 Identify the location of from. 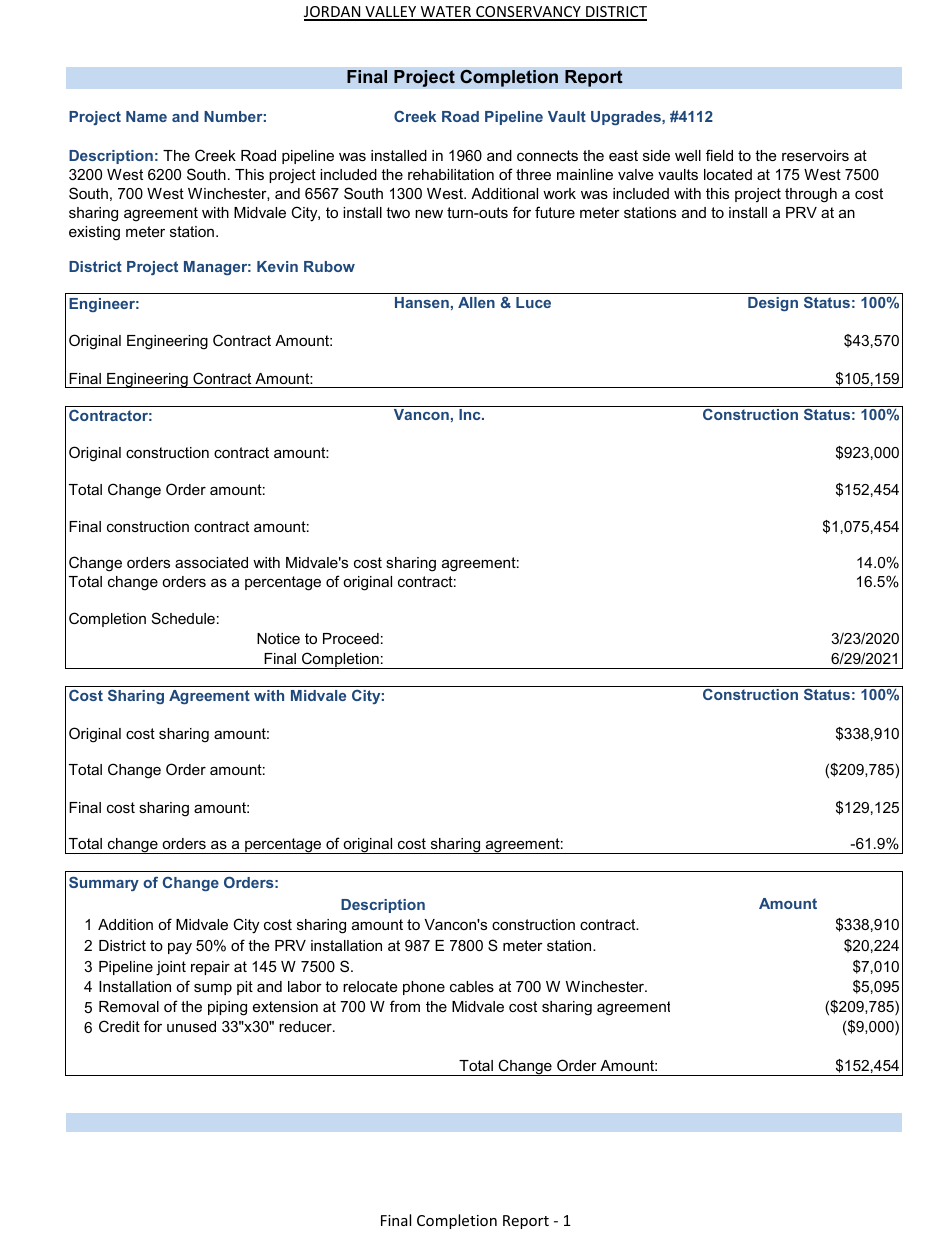
(405, 1006).
